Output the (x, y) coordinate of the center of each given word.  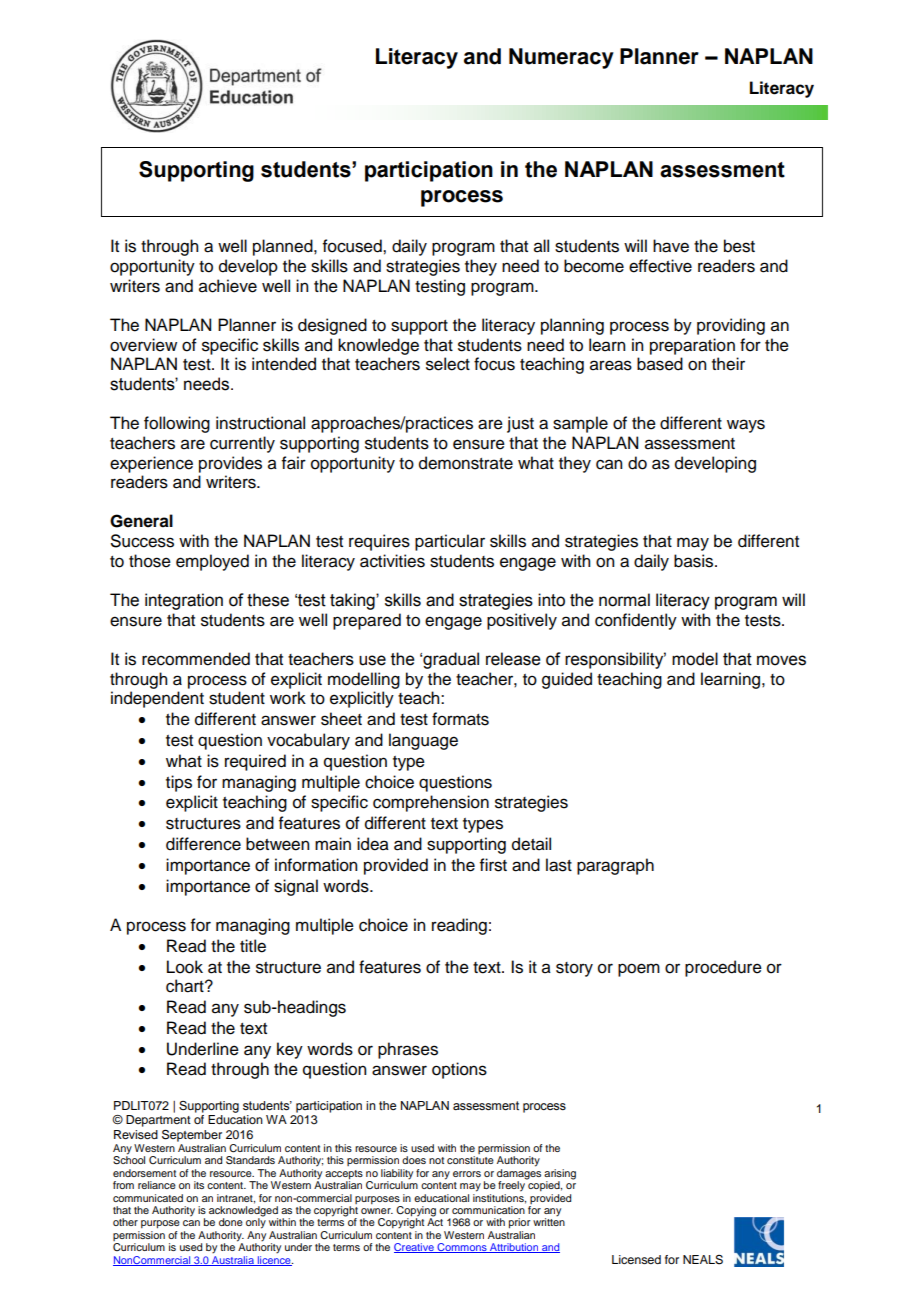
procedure (723, 968)
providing (731, 326)
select (448, 364)
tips (179, 783)
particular (450, 542)
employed (212, 562)
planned (284, 247)
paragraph (615, 866)
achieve (228, 286)
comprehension (431, 803)
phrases (408, 1050)
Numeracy (561, 58)
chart (186, 986)
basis (695, 561)
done (231, 1222)
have (671, 246)
